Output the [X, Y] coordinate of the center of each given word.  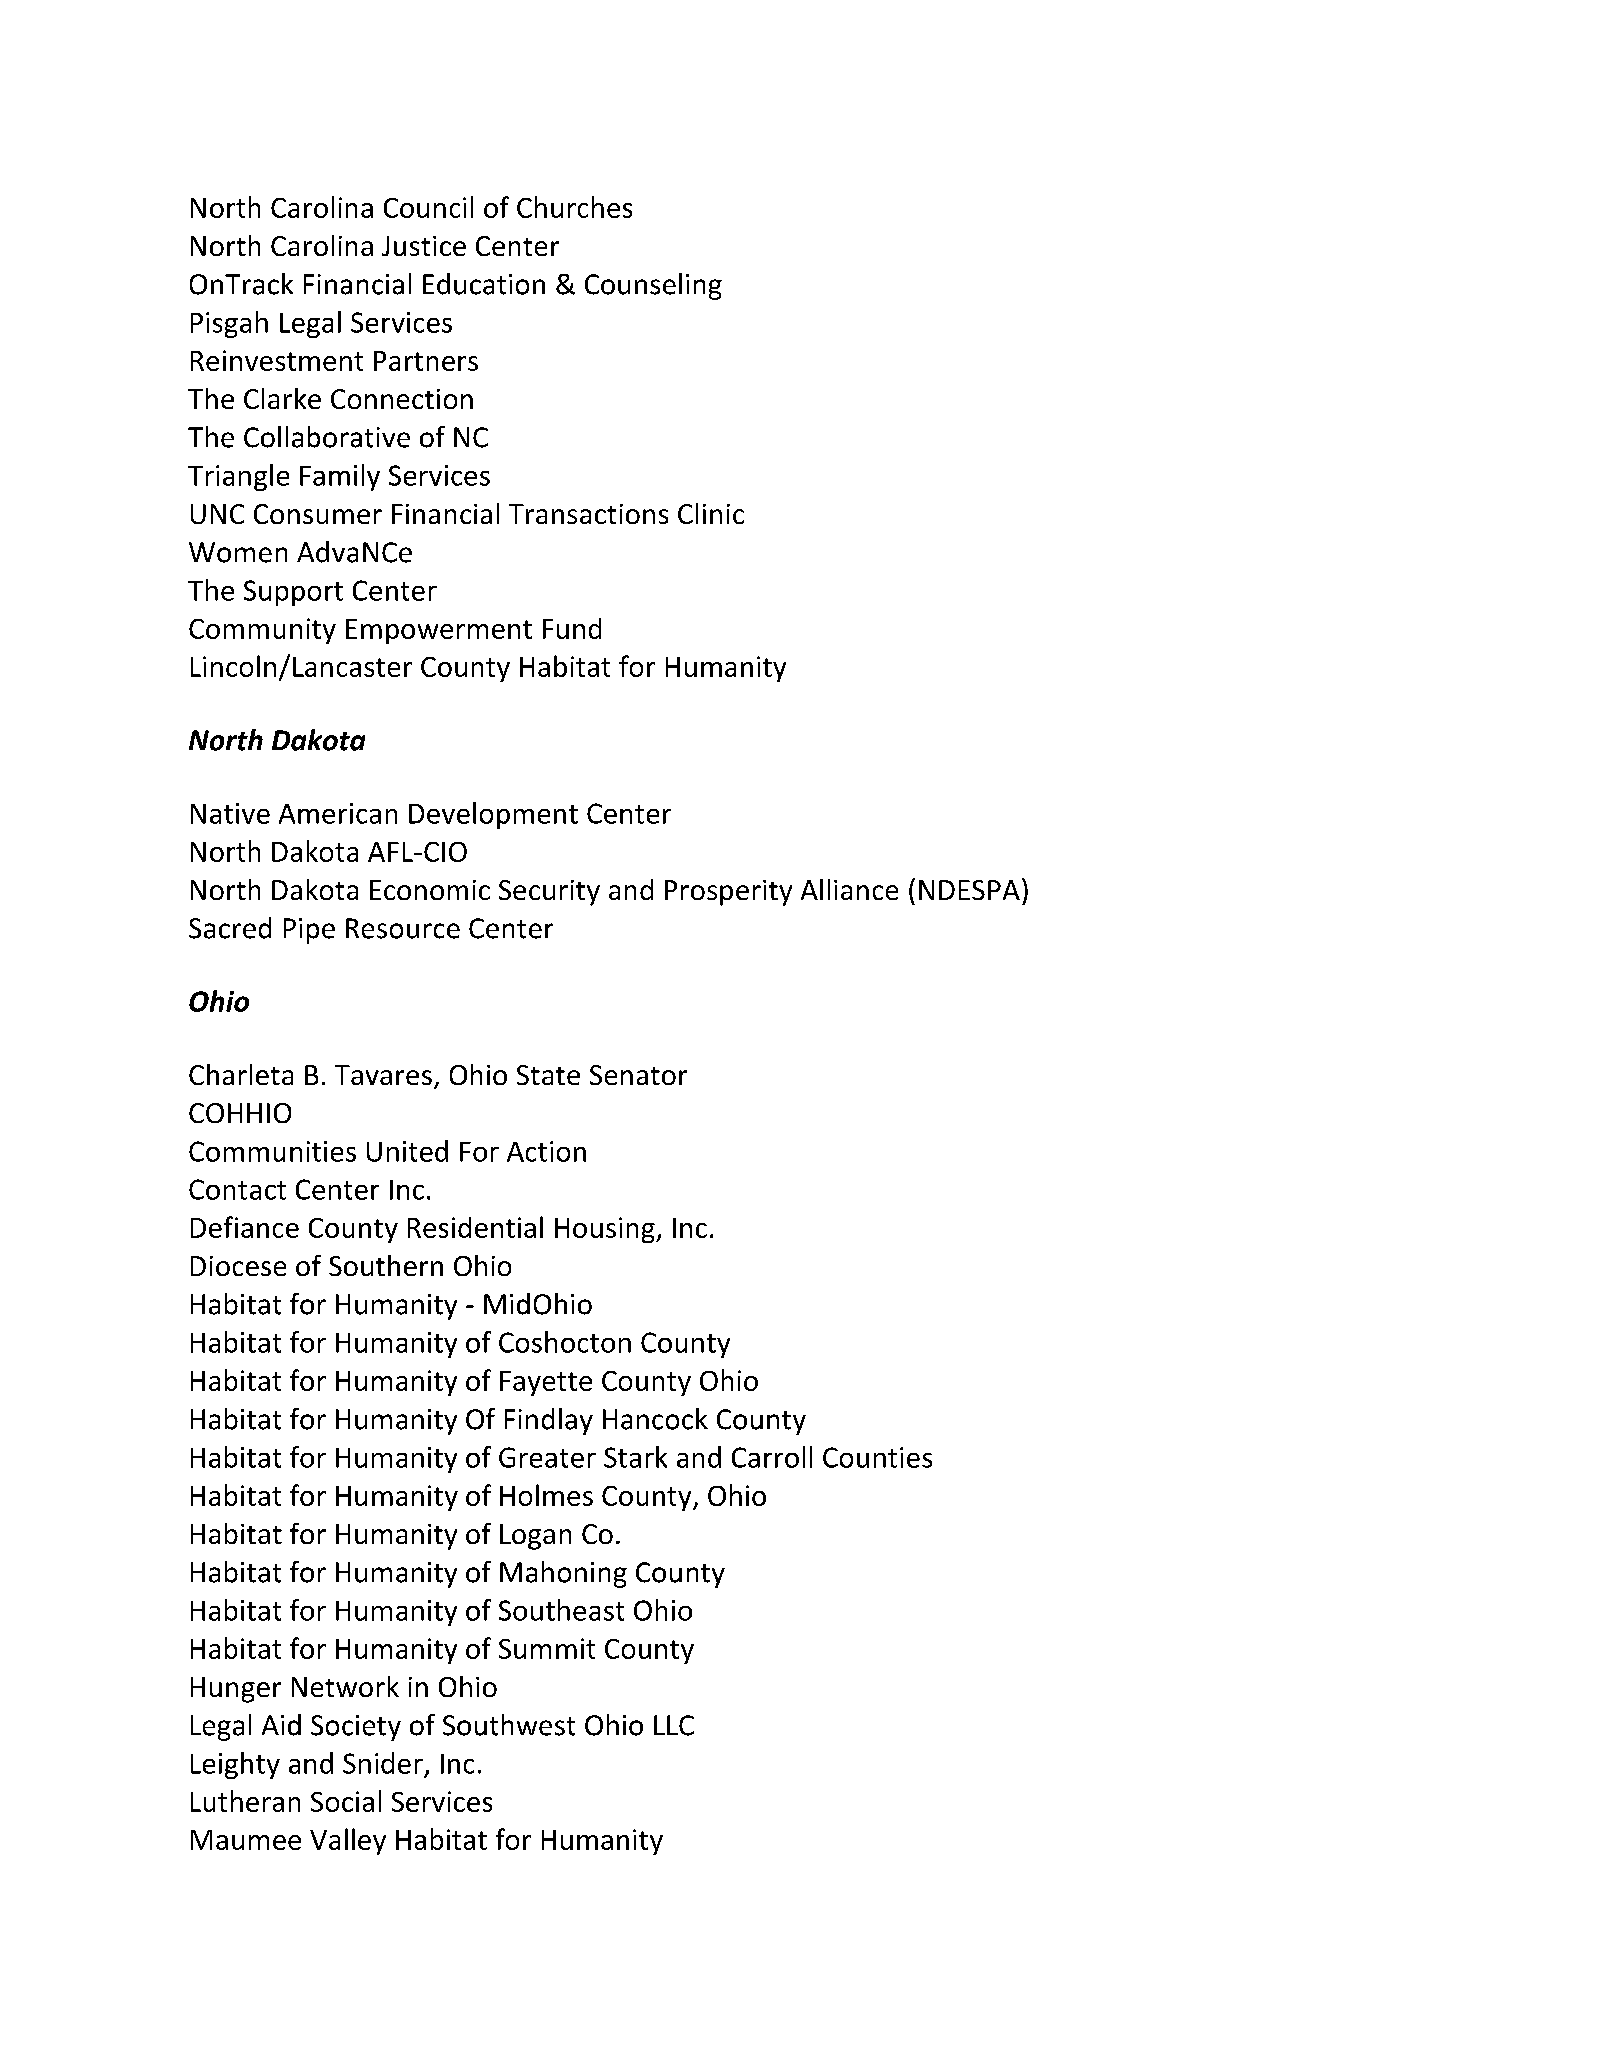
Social [346, 1801]
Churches [574, 207]
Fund [572, 628]
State [548, 1075]
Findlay [549, 1421]
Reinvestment [277, 360]
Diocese [238, 1266]
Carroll [772, 1457]
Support [293, 593]
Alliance [849, 889]
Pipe [309, 931]
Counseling [653, 286]
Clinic [711, 513]
